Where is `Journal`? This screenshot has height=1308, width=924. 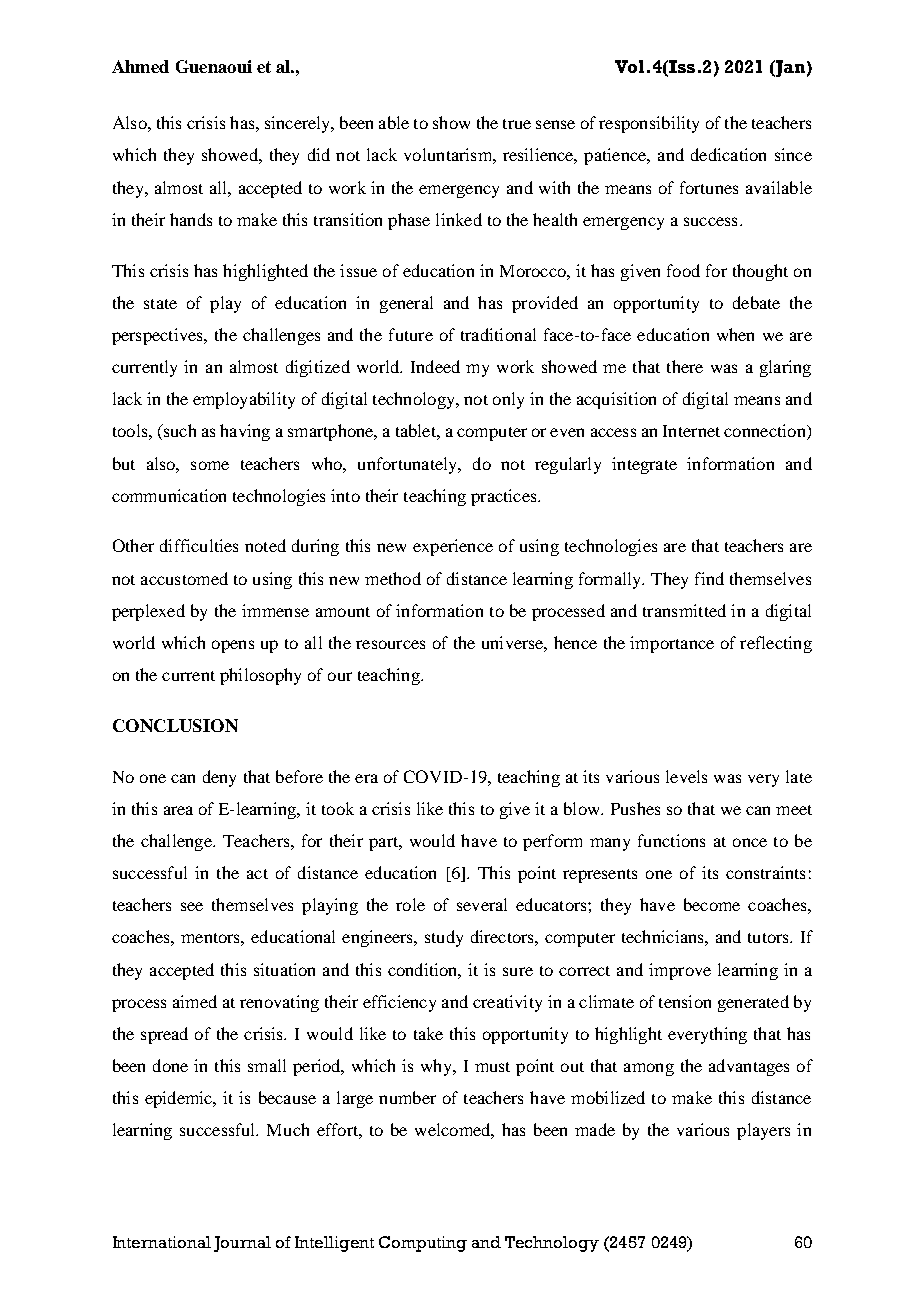 Journal is located at coordinates (242, 1244).
